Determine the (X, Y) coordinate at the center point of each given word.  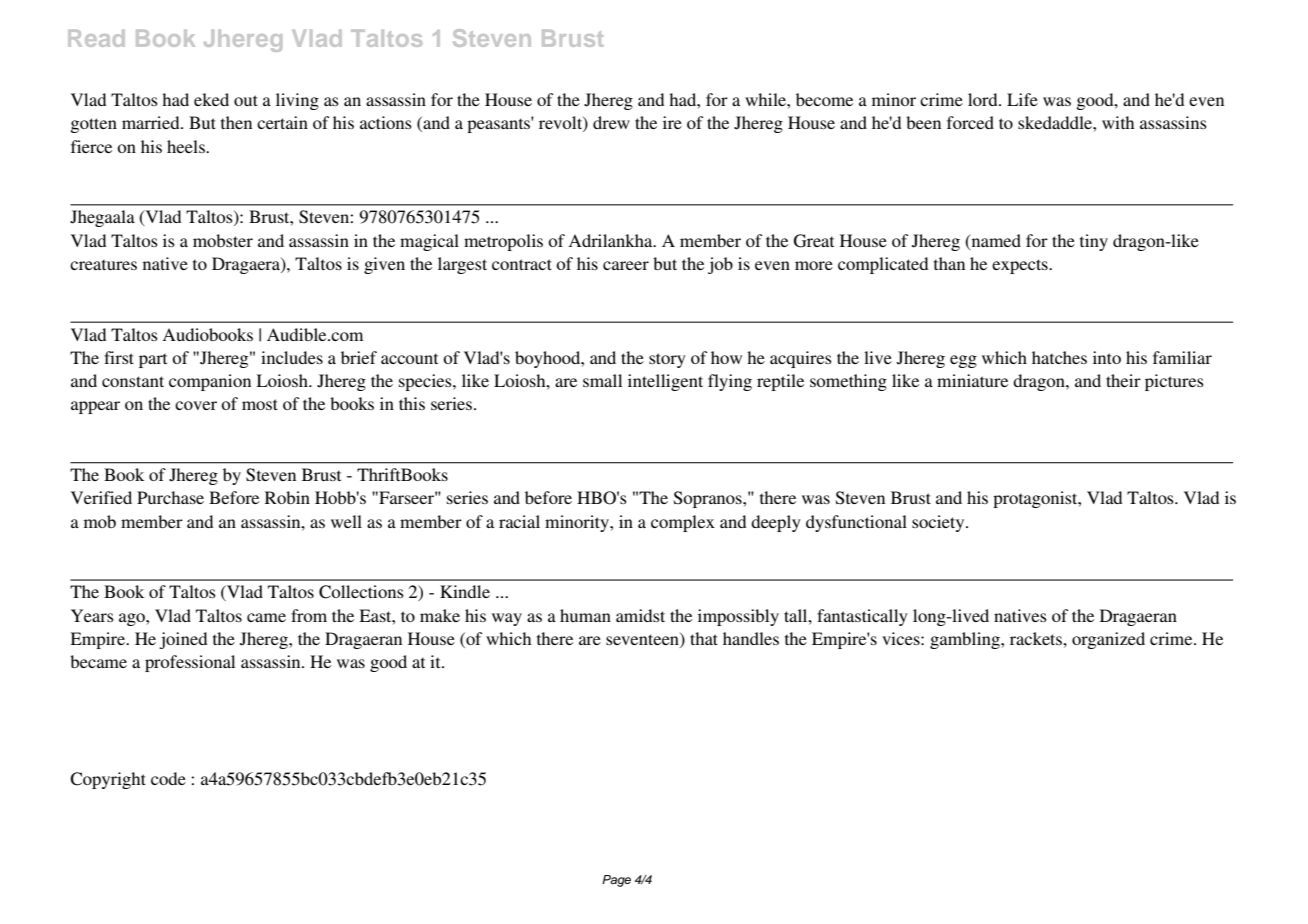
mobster (223, 240)
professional (190, 663)
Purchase (170, 497)
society (939, 523)
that (704, 638)
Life (1022, 99)
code (168, 778)
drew (611, 122)
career (626, 265)
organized (1108, 640)
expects (1021, 266)
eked (211, 99)
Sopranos (709, 499)
